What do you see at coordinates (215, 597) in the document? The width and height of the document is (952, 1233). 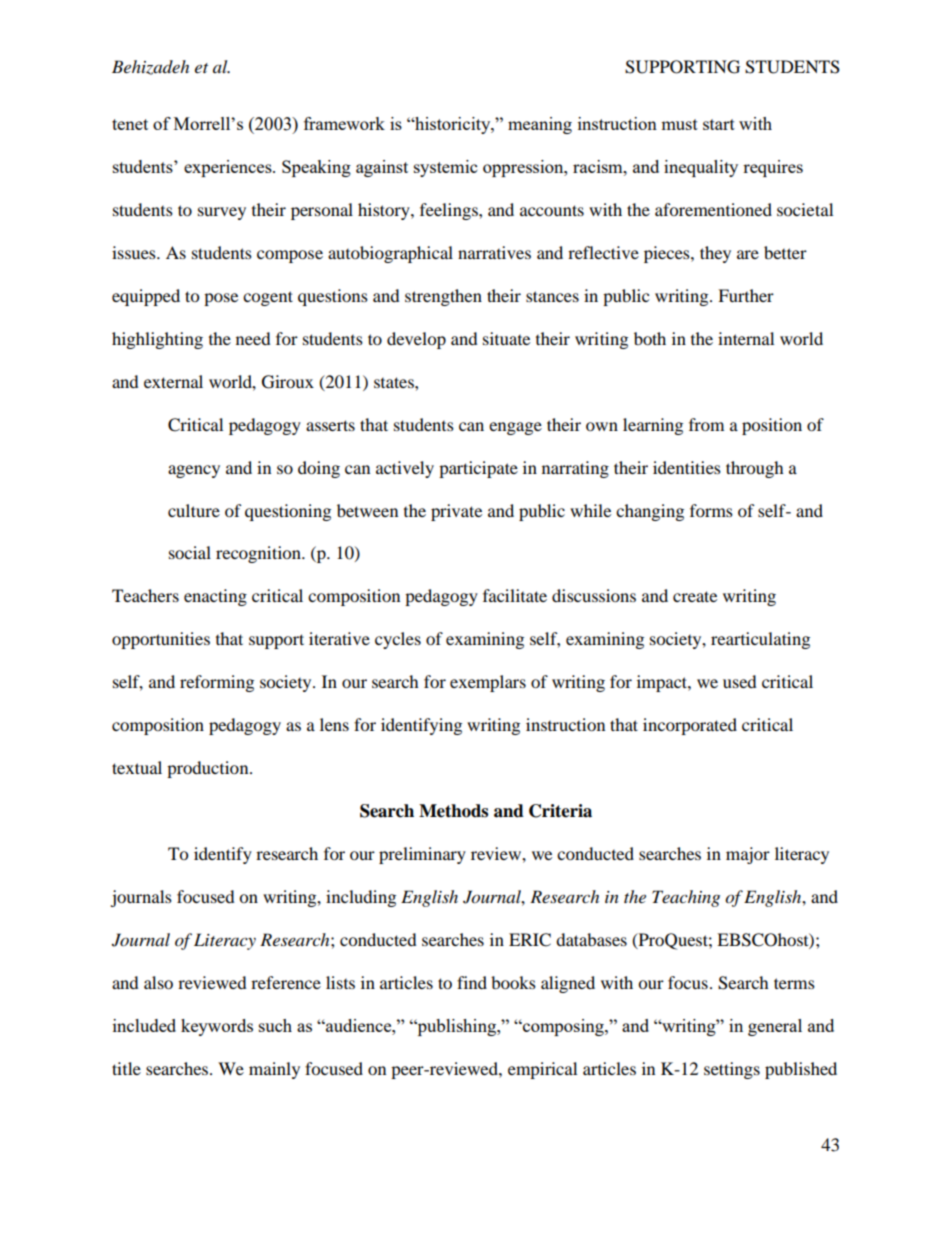 I see `enacting` at bounding box center [215, 597].
